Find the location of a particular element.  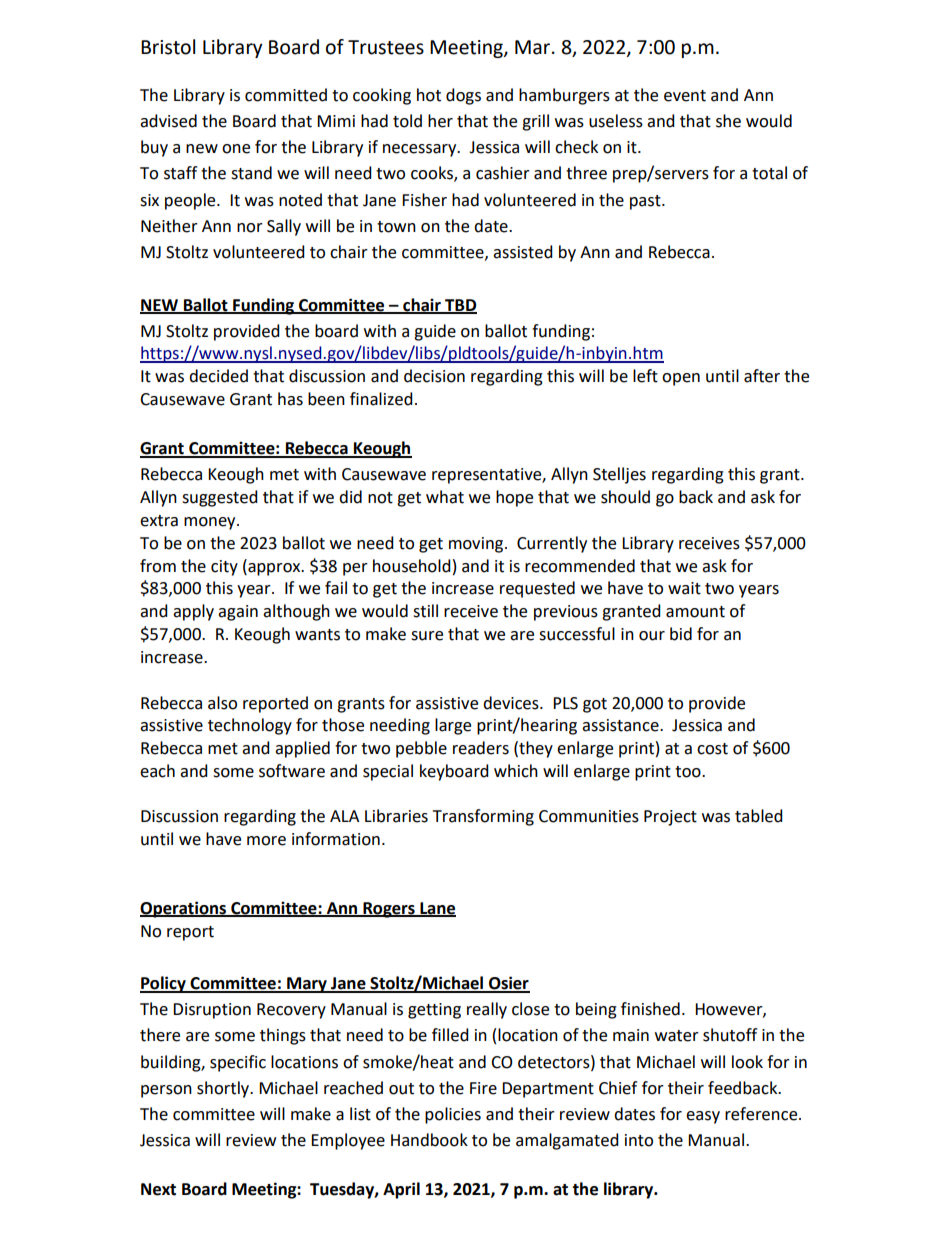

shortly is located at coordinates (224, 1089).
